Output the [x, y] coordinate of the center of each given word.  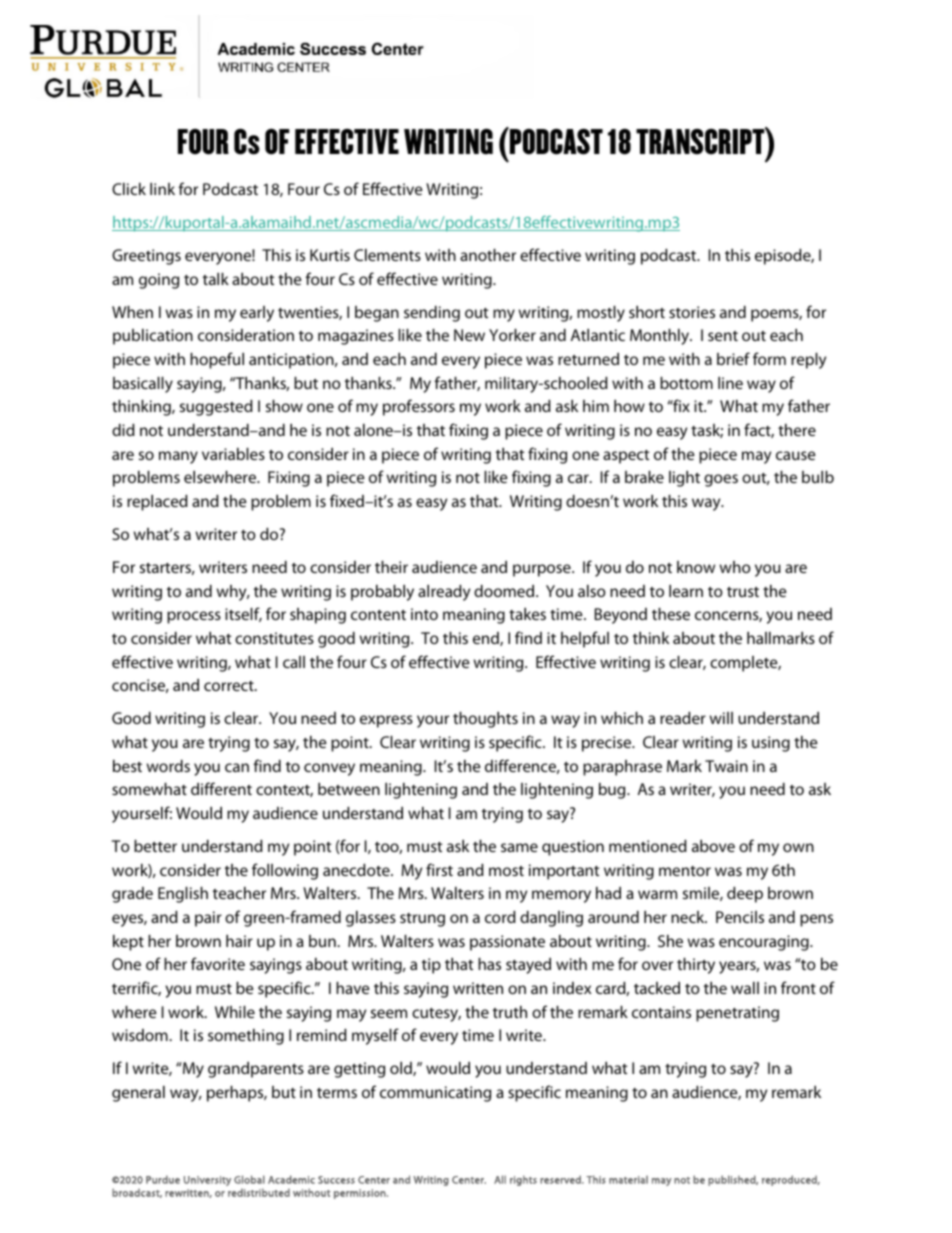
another [488, 255]
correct [230, 686]
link [162, 189]
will [721, 718]
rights [523, 1180]
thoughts [485, 720]
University [207, 1181]
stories [692, 312]
